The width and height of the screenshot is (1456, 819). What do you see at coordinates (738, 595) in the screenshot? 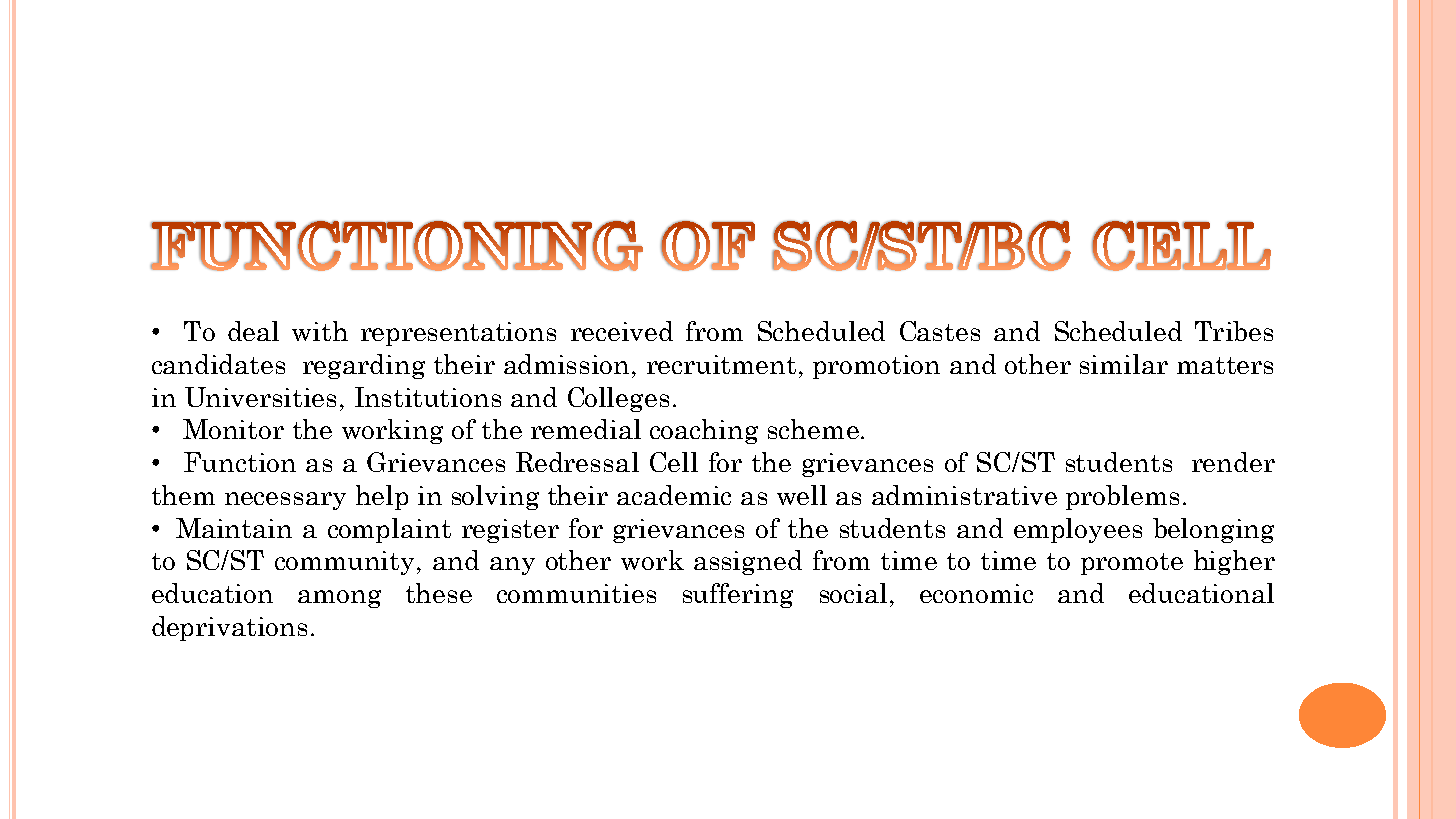
I see `suffering` at bounding box center [738, 595].
